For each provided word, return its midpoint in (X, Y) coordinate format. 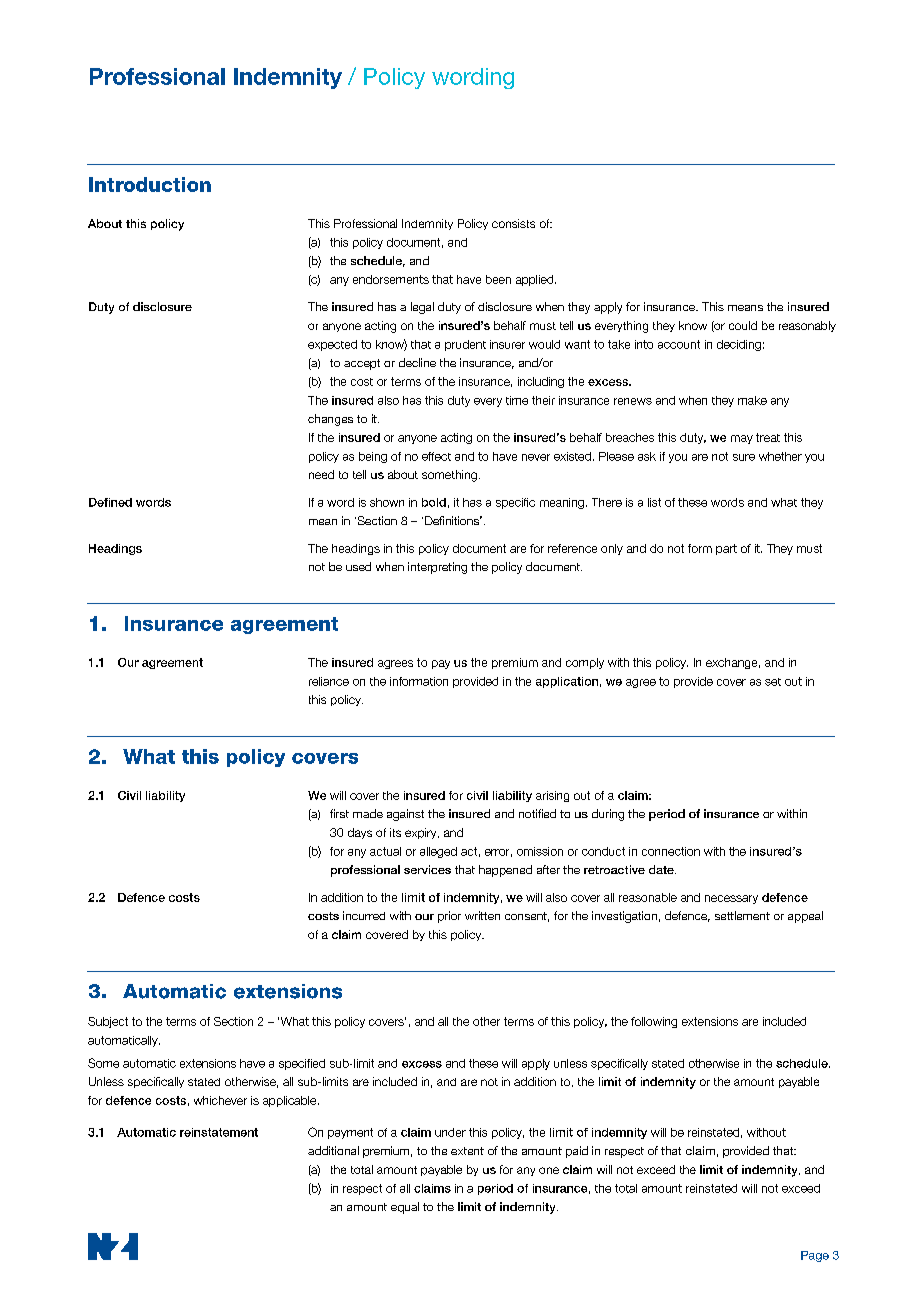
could (743, 325)
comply (585, 663)
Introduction (150, 184)
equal (405, 1208)
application (567, 682)
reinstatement (219, 1132)
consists (513, 223)
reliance (329, 681)
